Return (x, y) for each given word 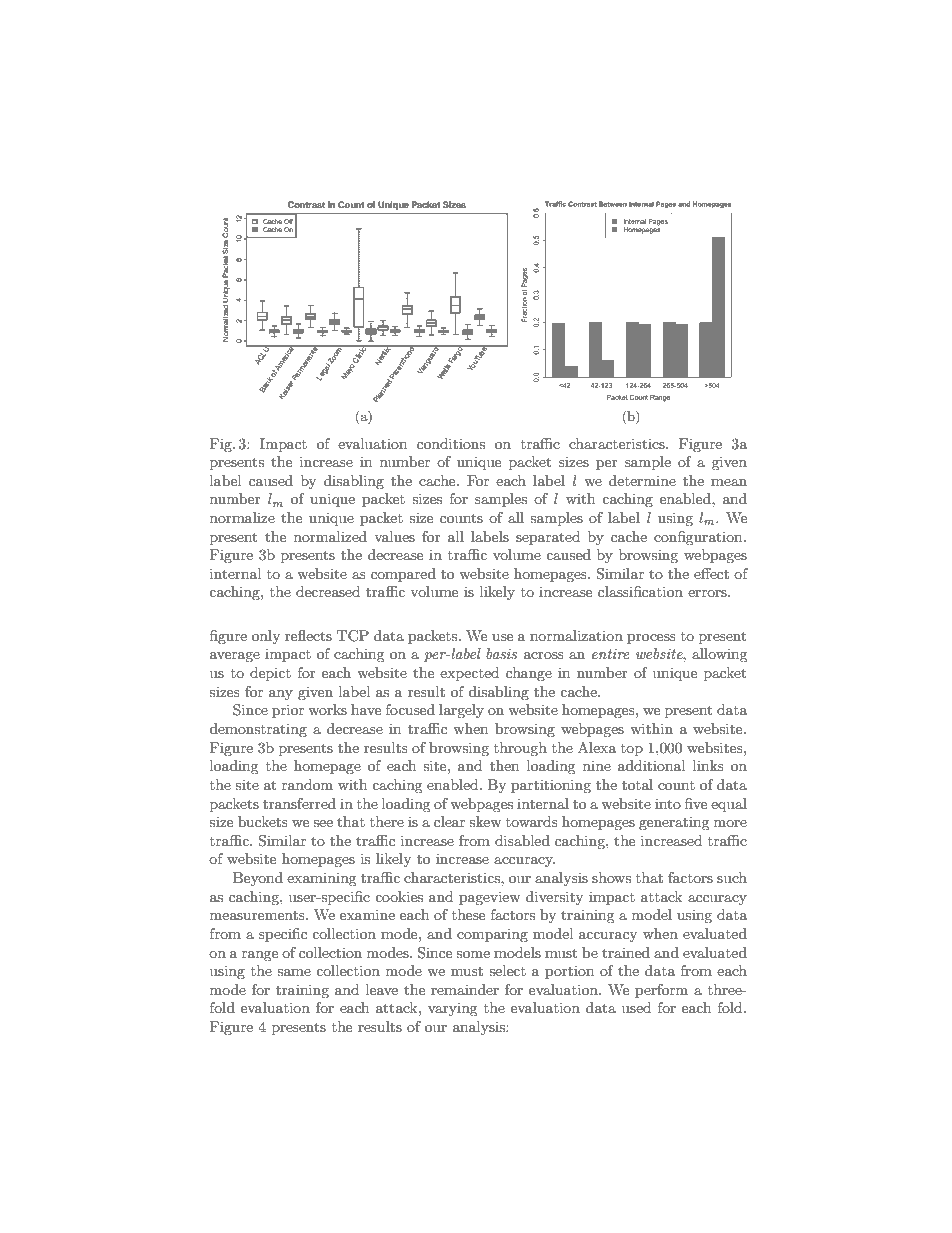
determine (642, 480)
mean (729, 482)
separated (548, 538)
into (668, 803)
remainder (465, 989)
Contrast (306, 204)
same (294, 972)
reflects (308, 635)
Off (288, 221)
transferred (299, 803)
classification (640, 591)
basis (501, 653)
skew (485, 821)
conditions (451, 443)
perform (661, 991)
